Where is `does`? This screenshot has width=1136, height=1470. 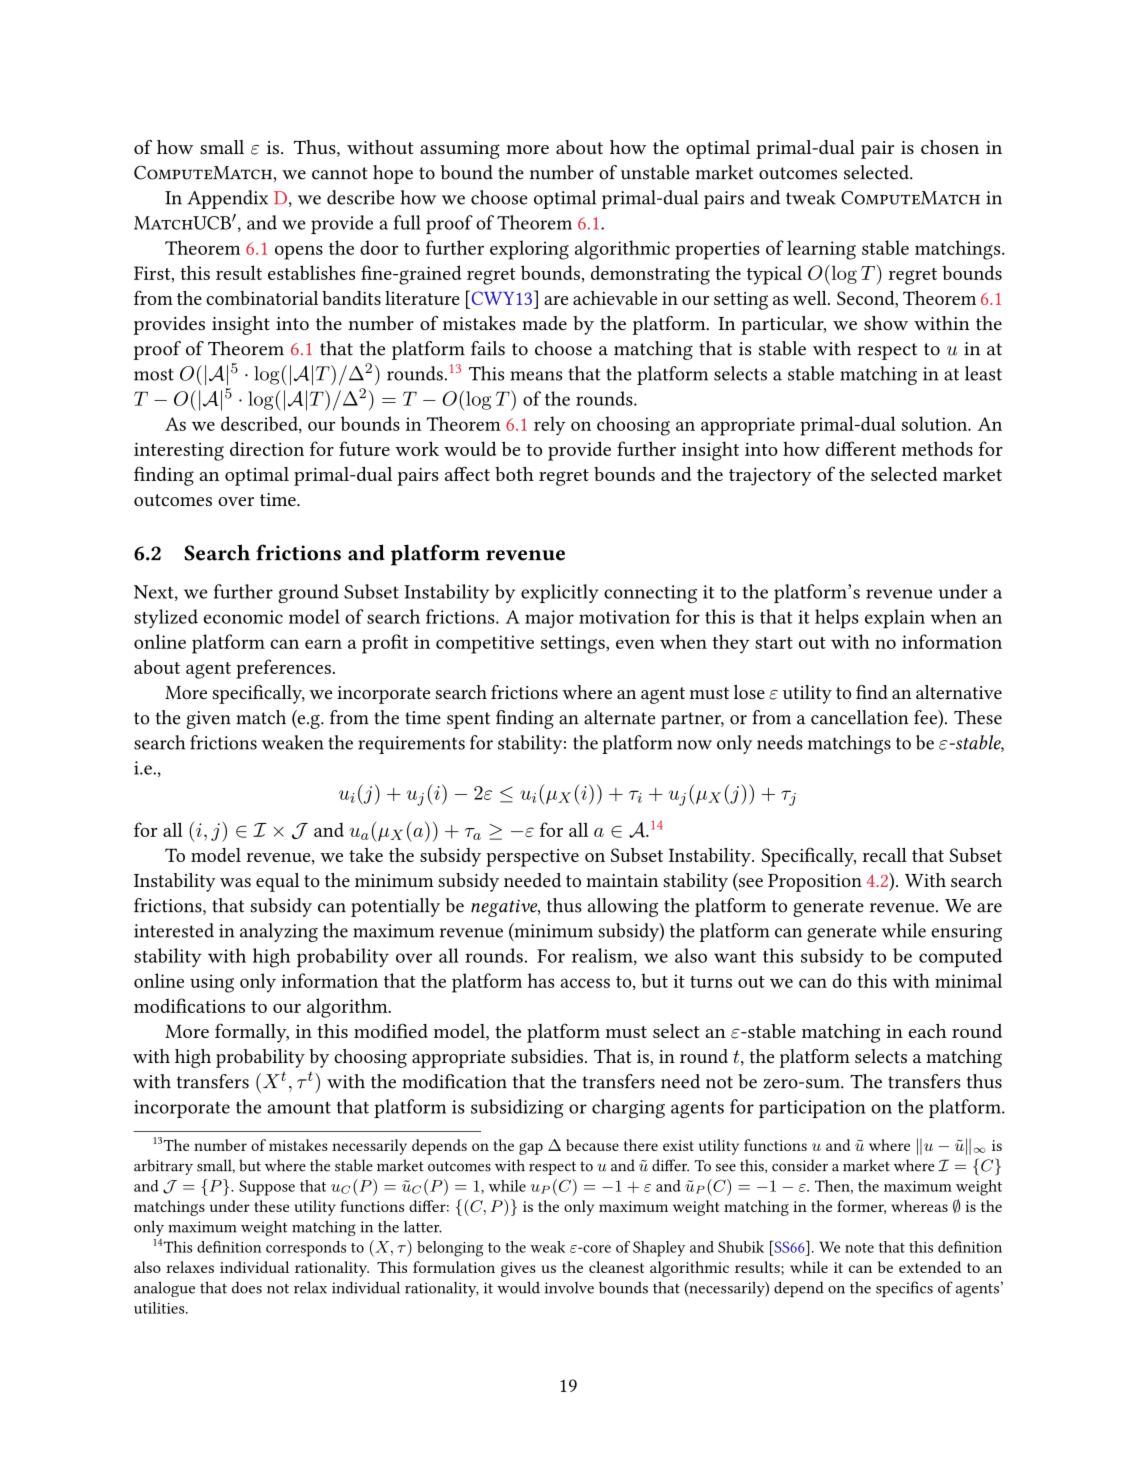
does is located at coordinates (247, 1288).
